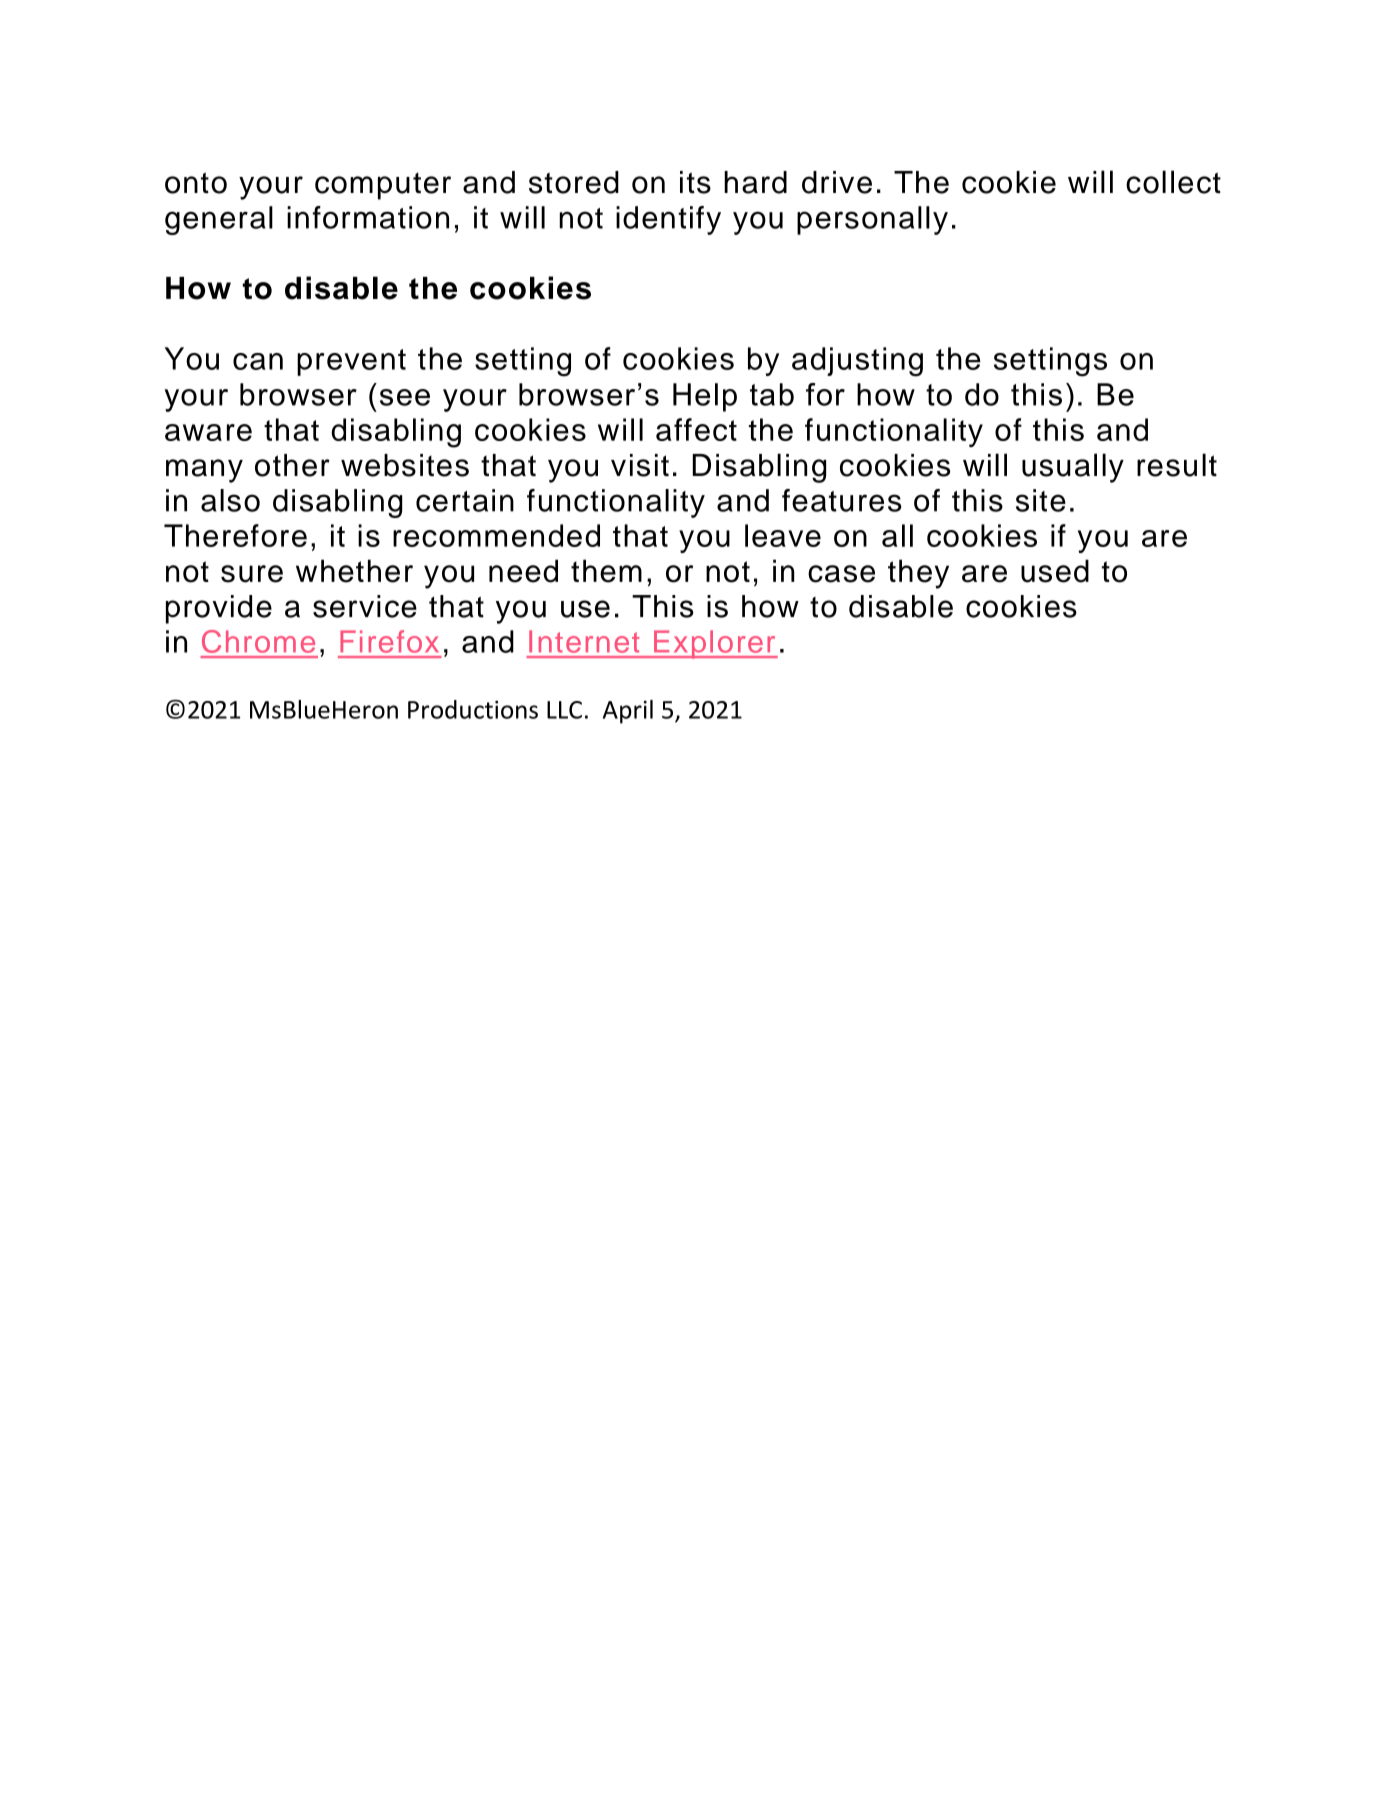  I want to click on its, so click(695, 182).
